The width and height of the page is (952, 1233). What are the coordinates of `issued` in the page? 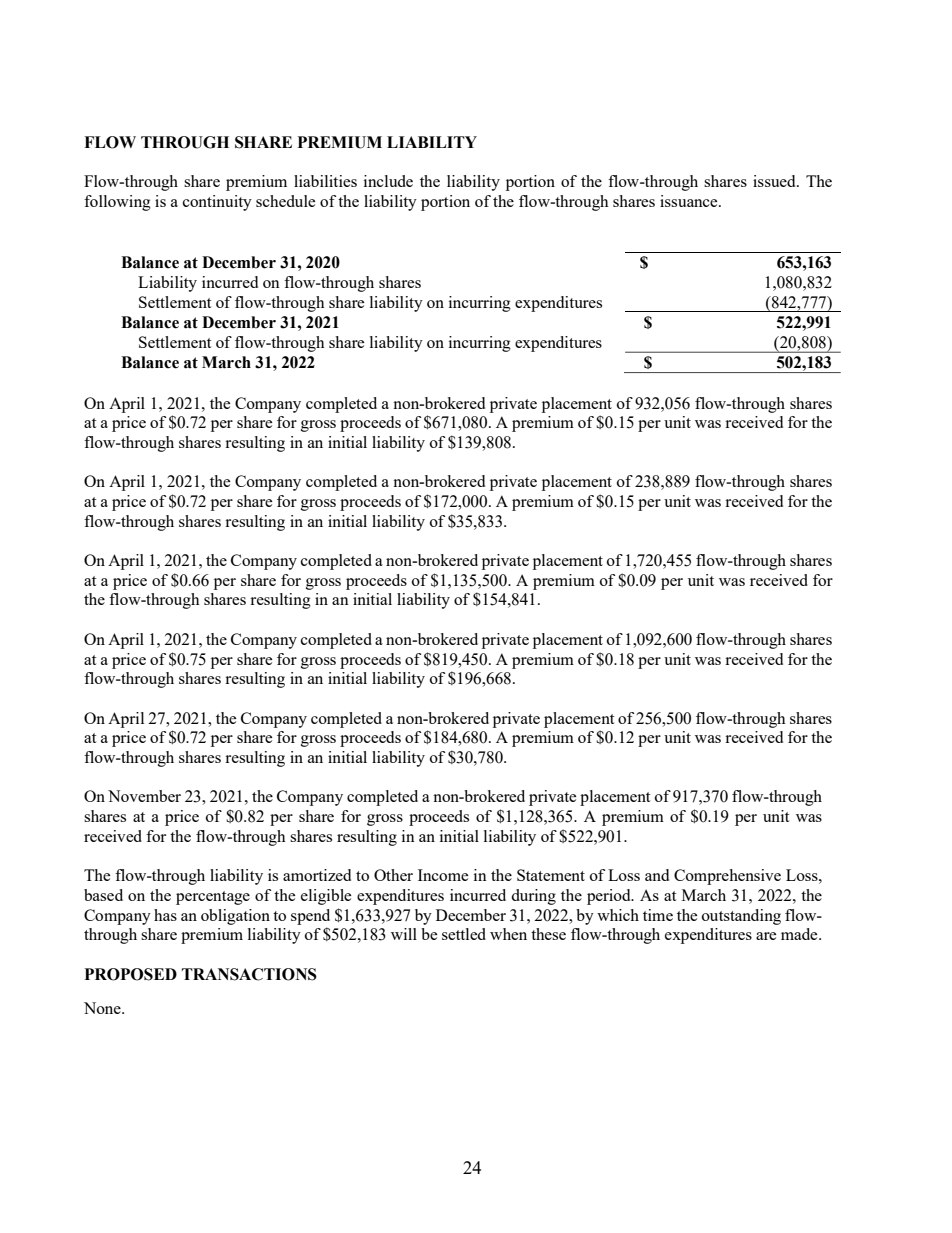 It's located at (775, 181).
